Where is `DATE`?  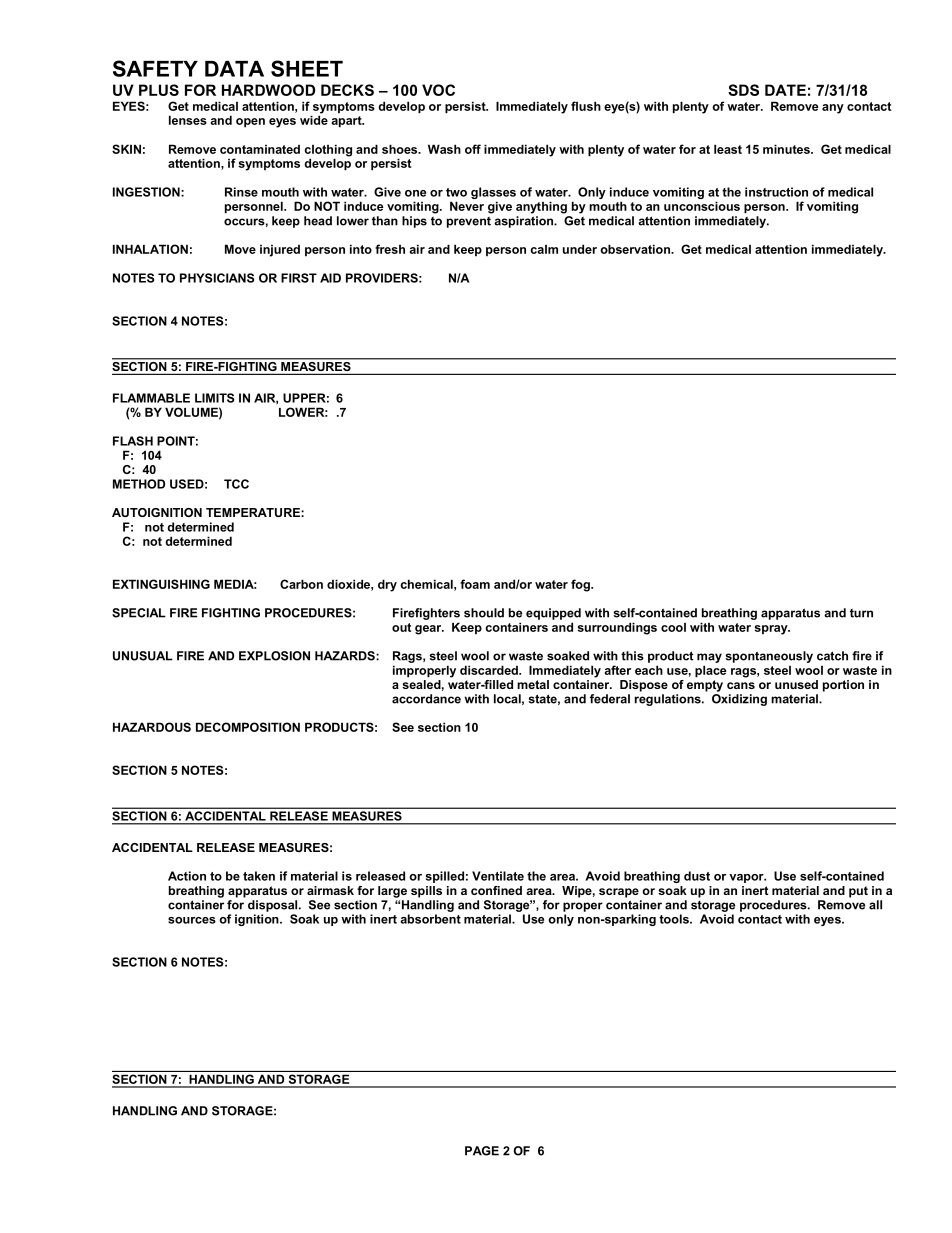 DATE is located at coordinates (785, 90).
